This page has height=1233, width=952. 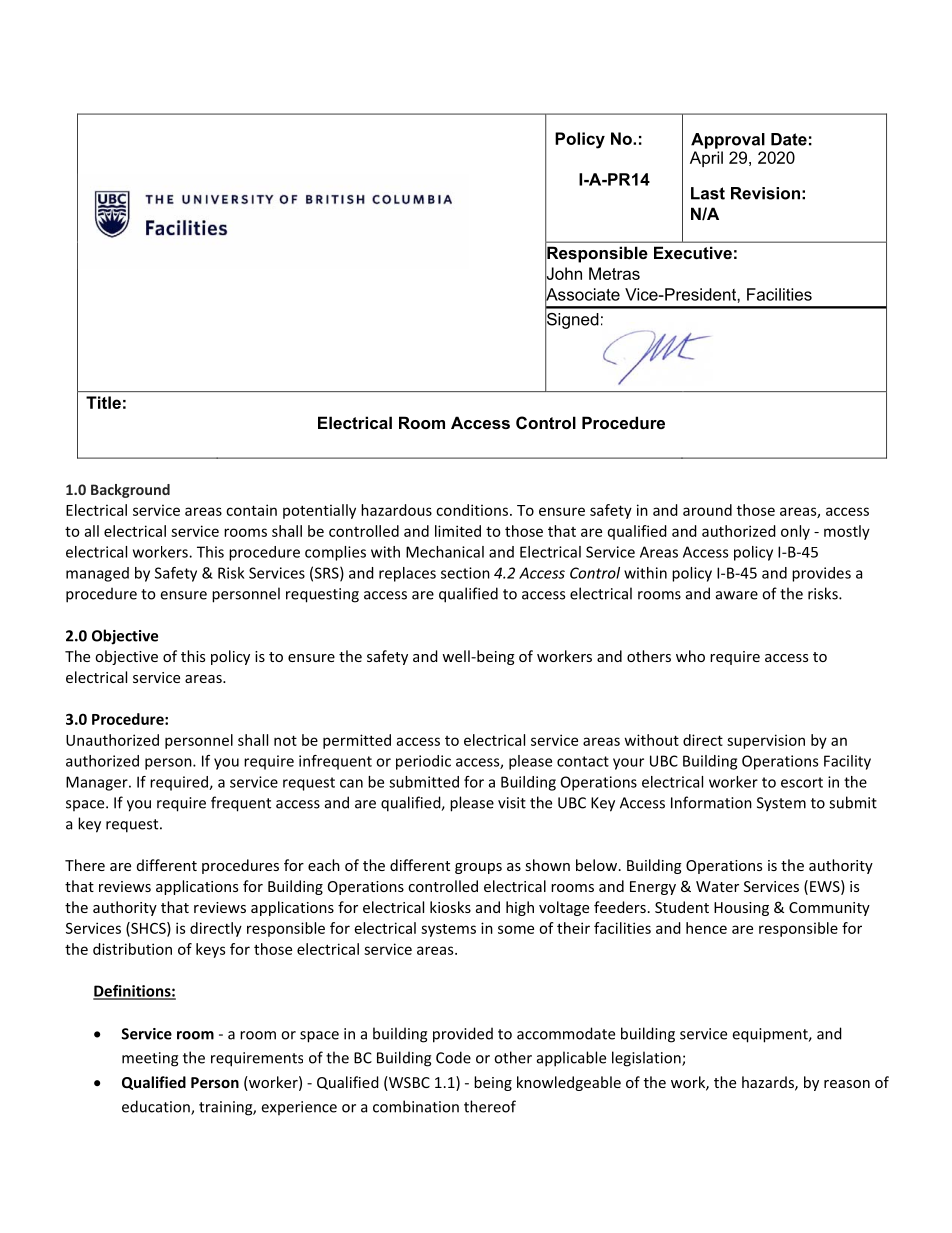 What do you see at coordinates (563, 274) in the page?
I see `John` at bounding box center [563, 274].
